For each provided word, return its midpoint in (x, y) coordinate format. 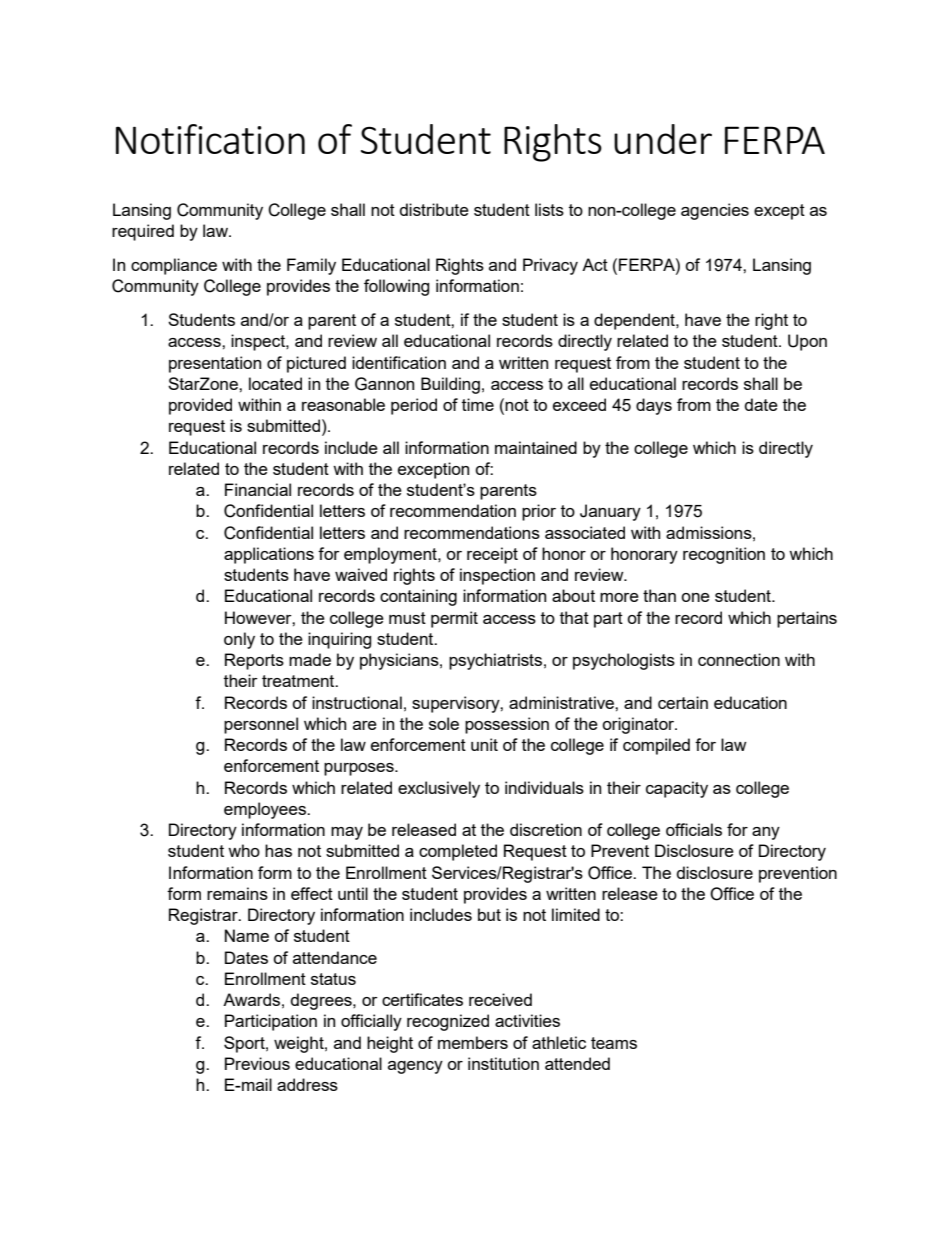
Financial (258, 489)
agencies (715, 211)
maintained (536, 447)
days (654, 406)
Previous (257, 1063)
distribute (434, 209)
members (473, 1042)
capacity (677, 789)
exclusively (439, 789)
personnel (261, 725)
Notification (210, 139)
